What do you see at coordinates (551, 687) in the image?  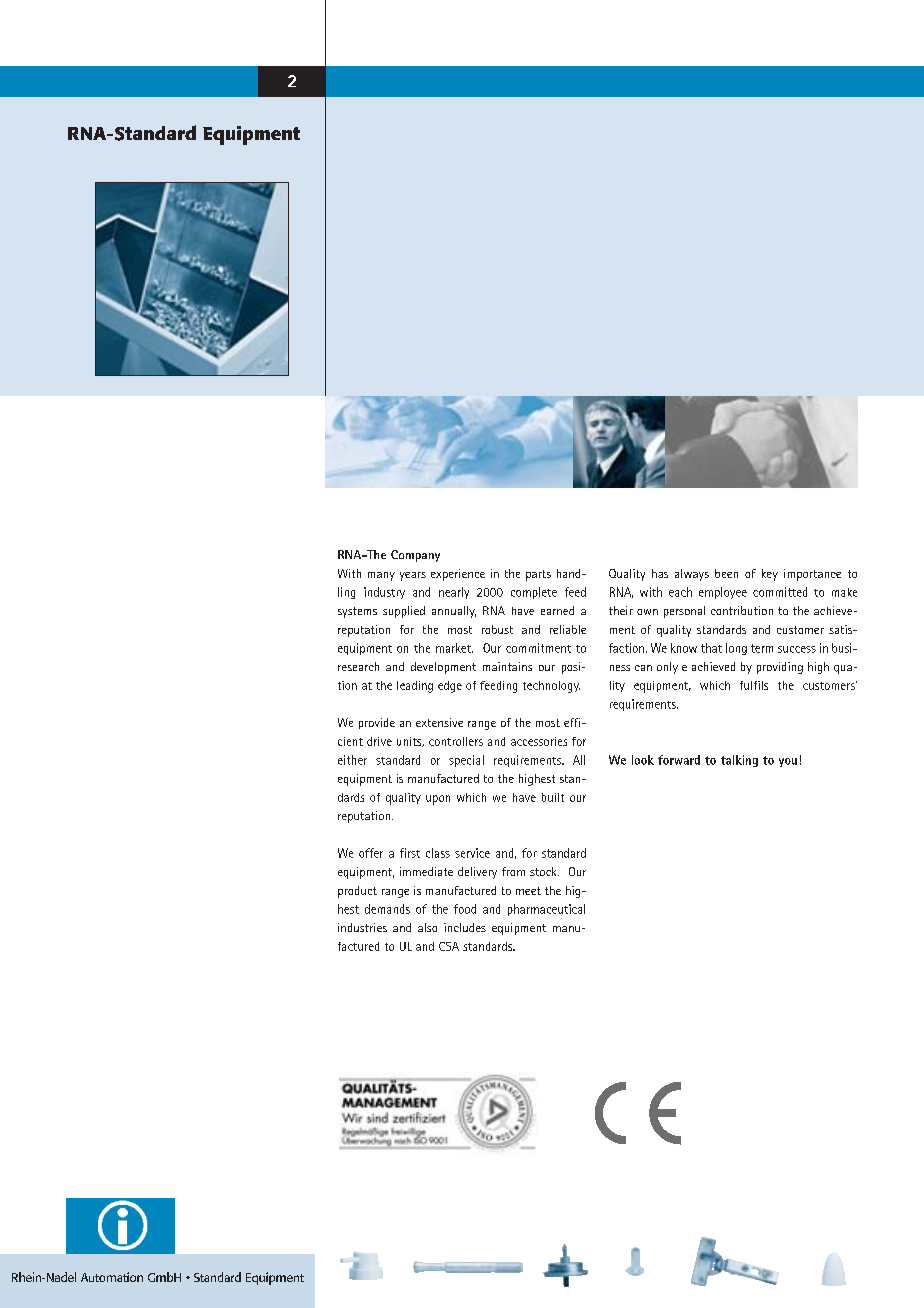 I see `technology` at bounding box center [551, 687].
